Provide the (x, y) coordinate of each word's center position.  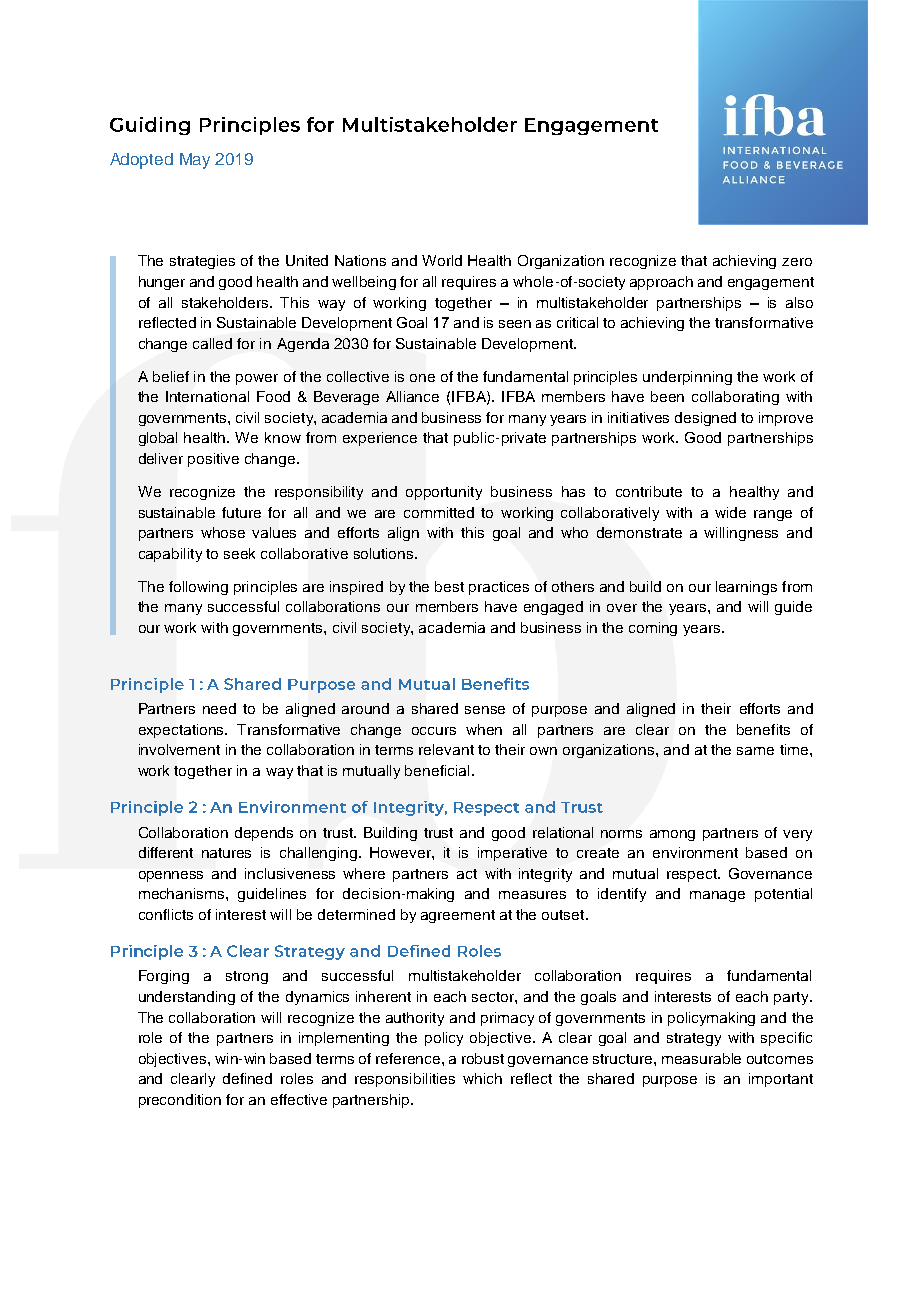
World (442, 260)
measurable (701, 1058)
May (195, 161)
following (198, 588)
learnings (746, 588)
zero (797, 262)
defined (247, 1078)
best (449, 586)
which (482, 1078)
